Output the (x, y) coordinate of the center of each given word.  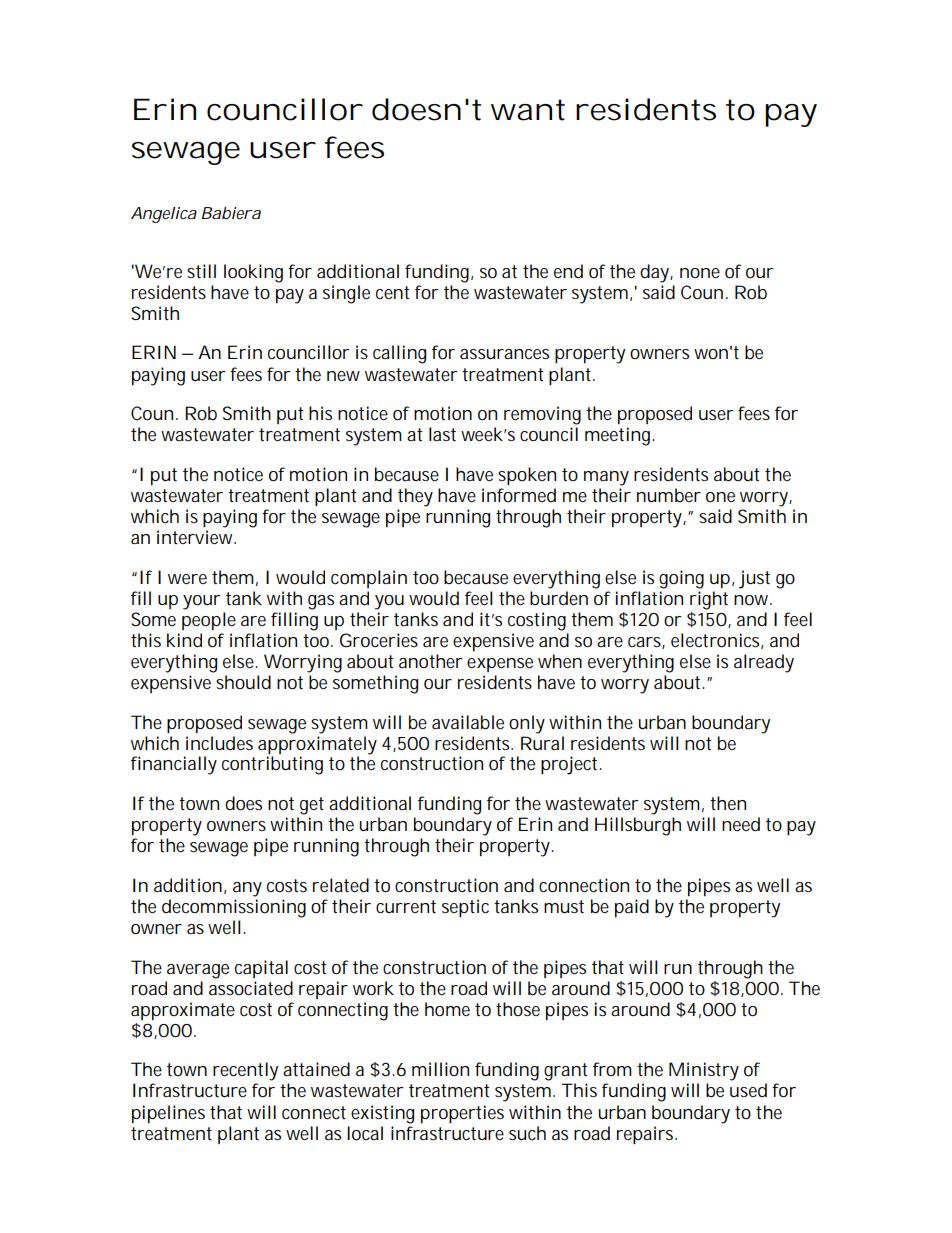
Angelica (164, 215)
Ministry (704, 1071)
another (431, 661)
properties (462, 1114)
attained (316, 1069)
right (709, 600)
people (209, 621)
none (700, 273)
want (528, 110)
